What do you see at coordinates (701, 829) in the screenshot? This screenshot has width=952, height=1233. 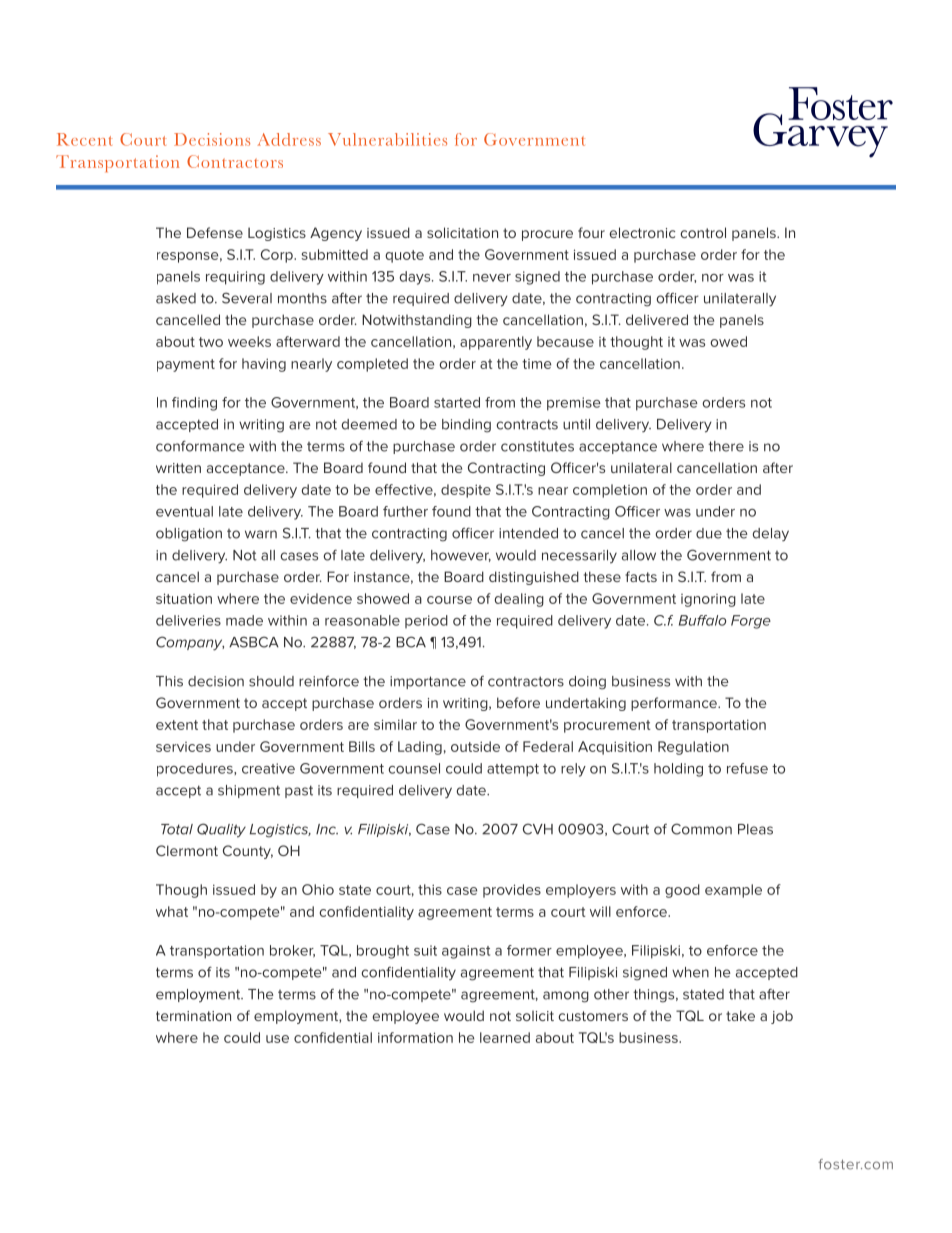 I see `Common` at bounding box center [701, 829].
